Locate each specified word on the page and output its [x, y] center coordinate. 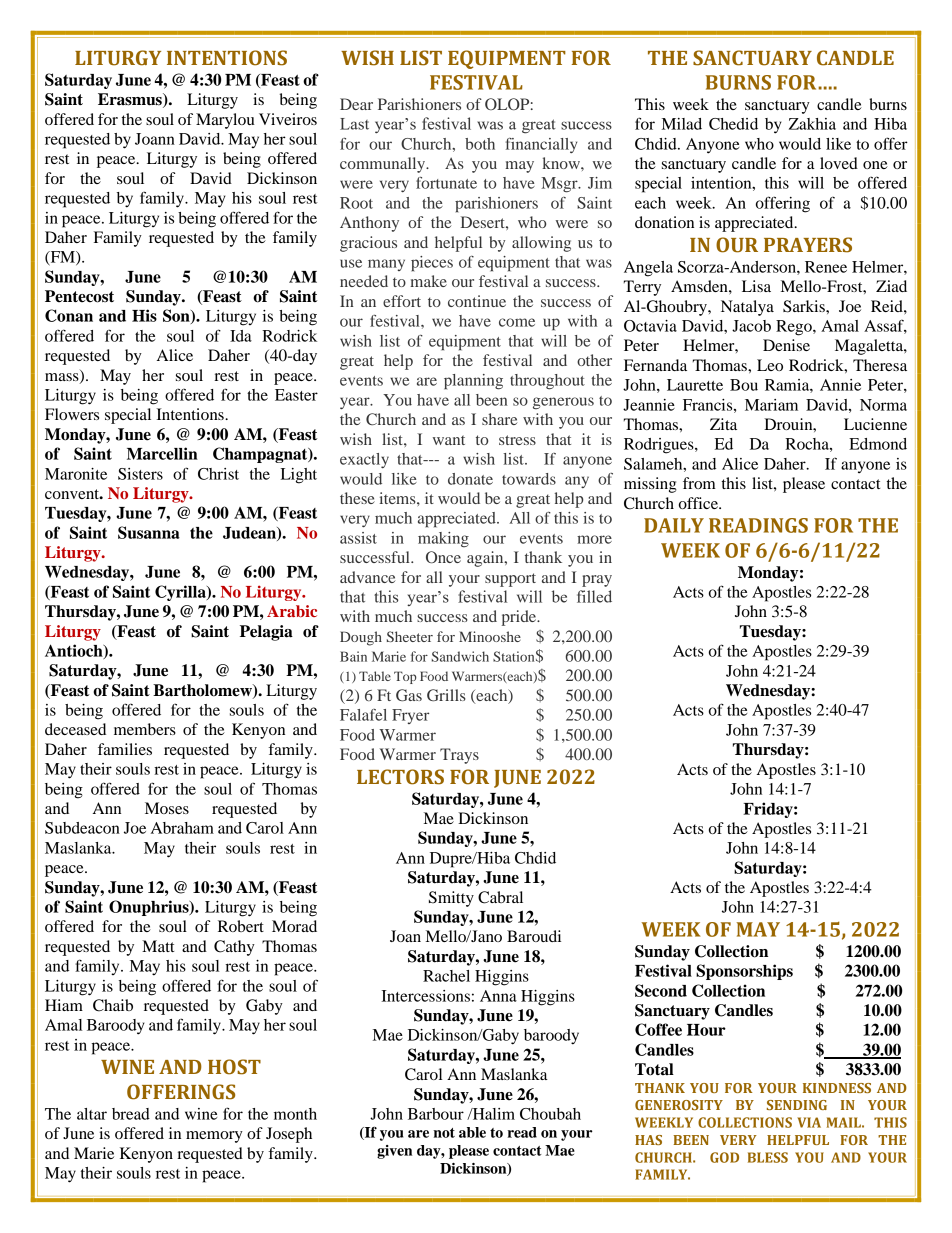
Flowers [72, 414]
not [444, 1133]
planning [473, 382]
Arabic [292, 611]
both [480, 144]
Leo [770, 365]
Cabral [500, 897]
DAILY [674, 525]
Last [354, 124]
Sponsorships [744, 972]
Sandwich [460, 656]
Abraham [182, 828]
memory [214, 1137]
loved [839, 163]
